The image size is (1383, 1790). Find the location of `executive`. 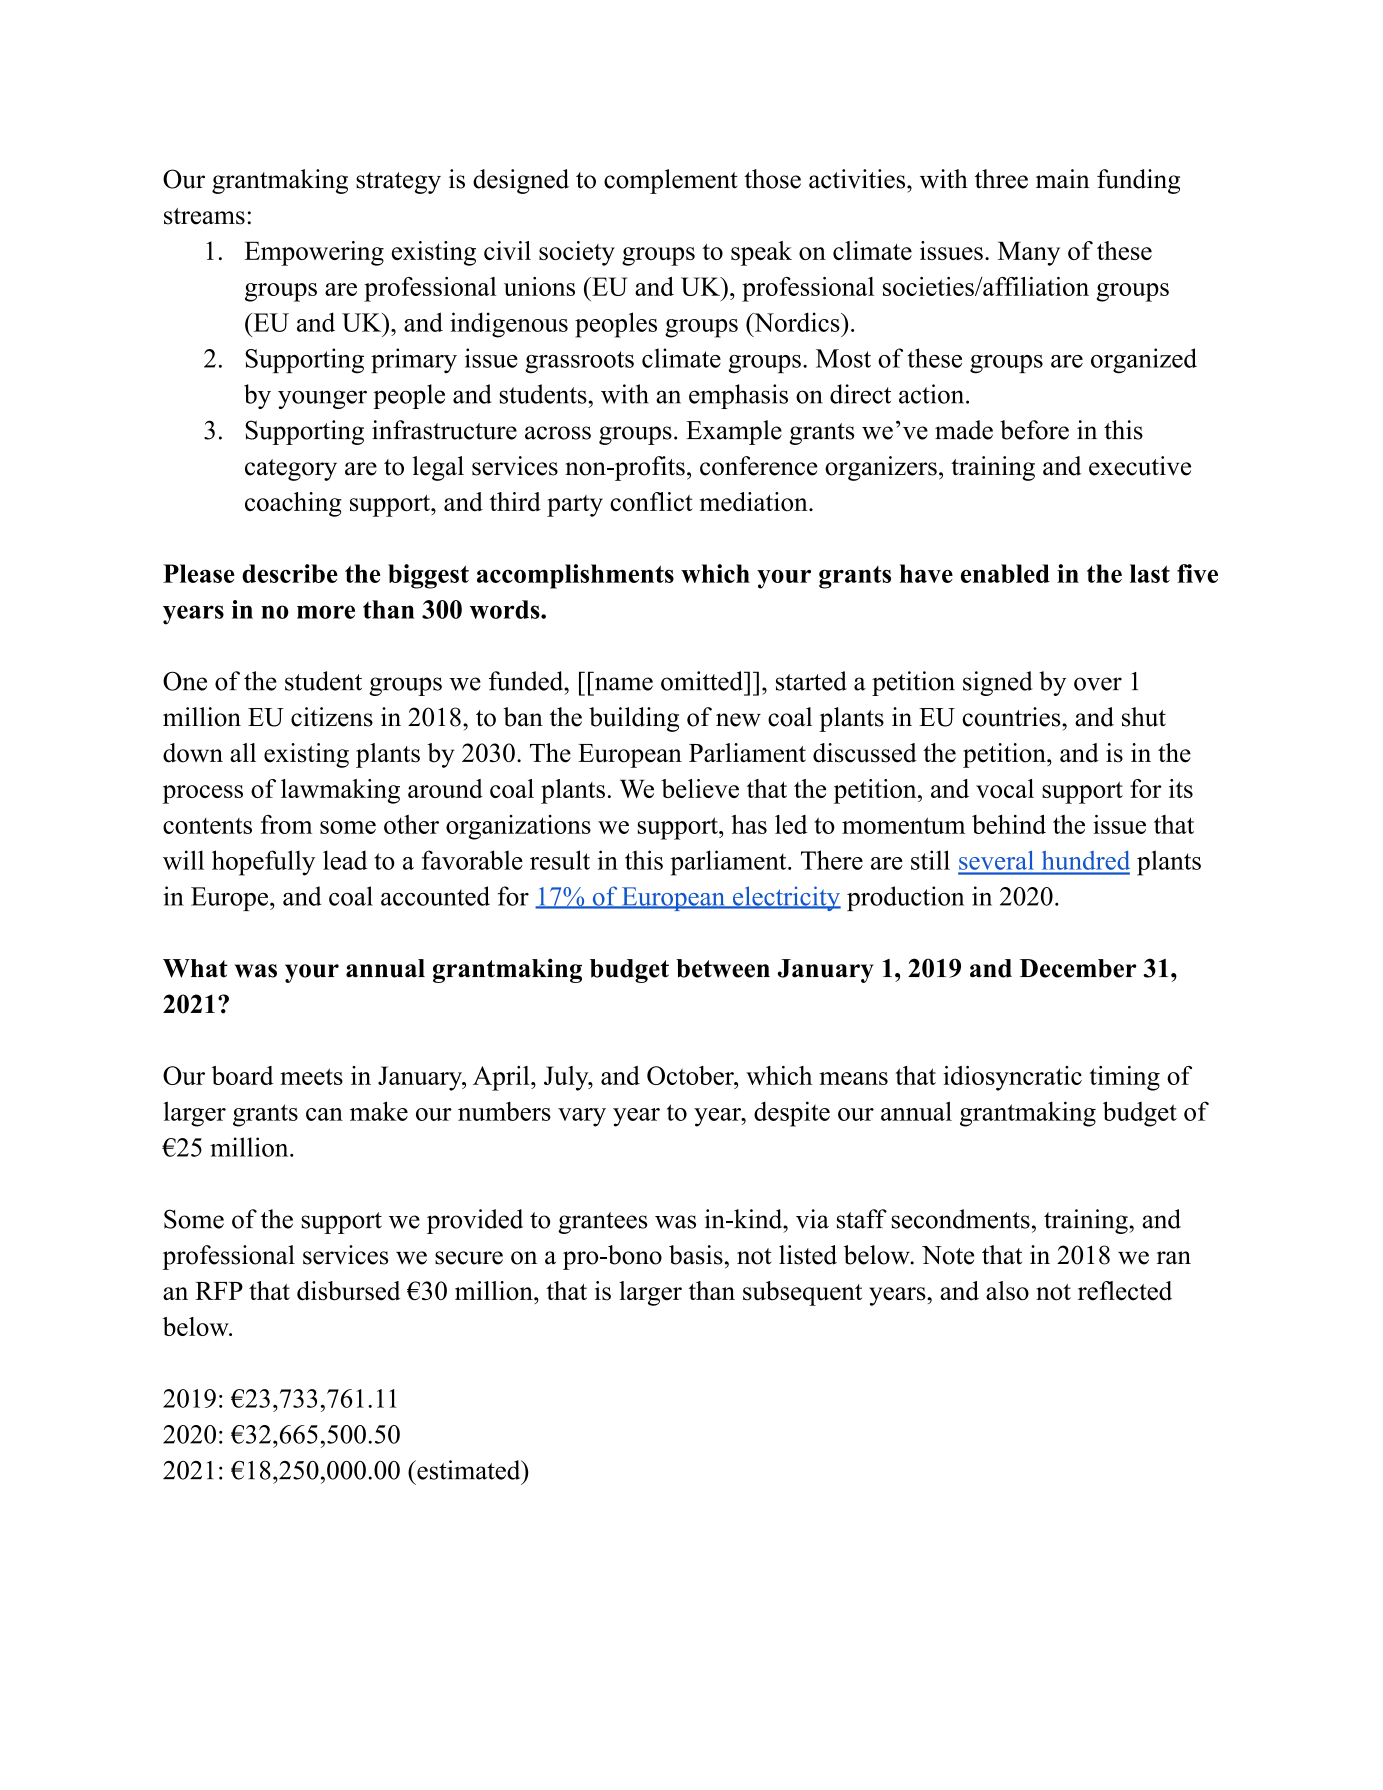

executive is located at coordinates (1140, 466).
